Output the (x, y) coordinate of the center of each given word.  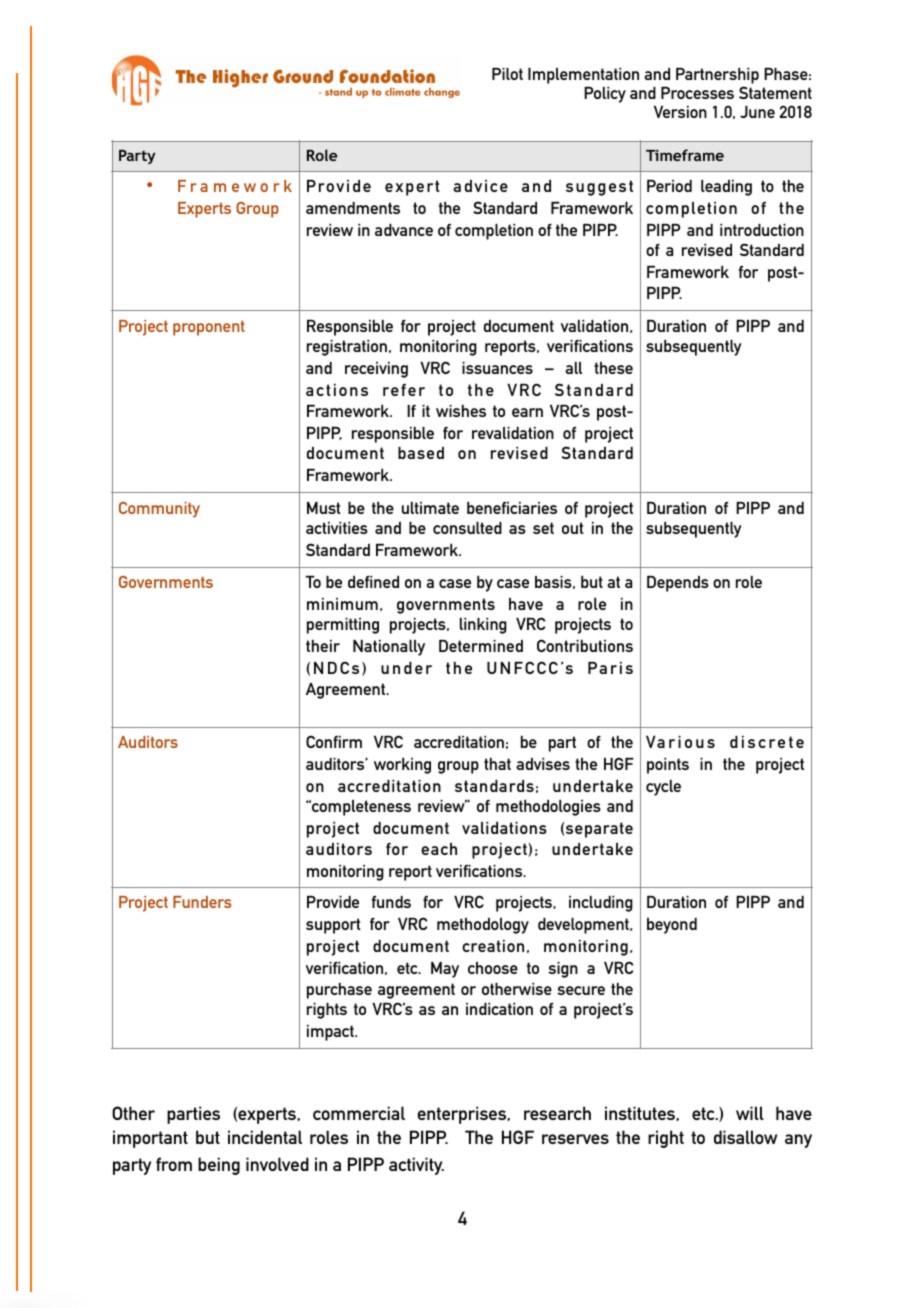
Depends (678, 584)
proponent (209, 328)
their (323, 646)
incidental (265, 1137)
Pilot (507, 74)
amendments (353, 208)
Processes (697, 93)
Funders (202, 902)
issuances (497, 368)
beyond (672, 926)
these (613, 368)
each (439, 849)
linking (483, 626)
